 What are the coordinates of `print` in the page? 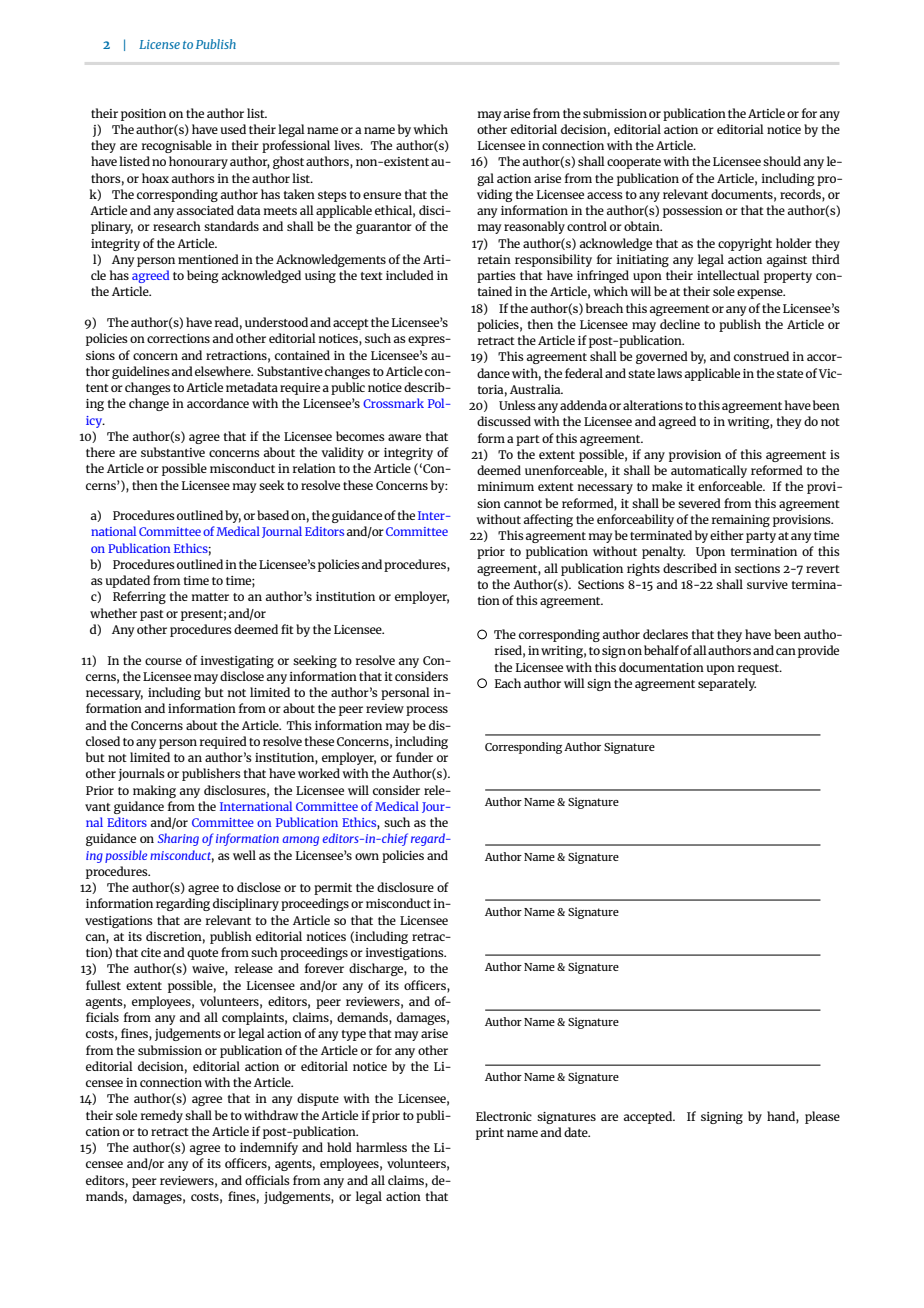 It's located at (490, 1134).
